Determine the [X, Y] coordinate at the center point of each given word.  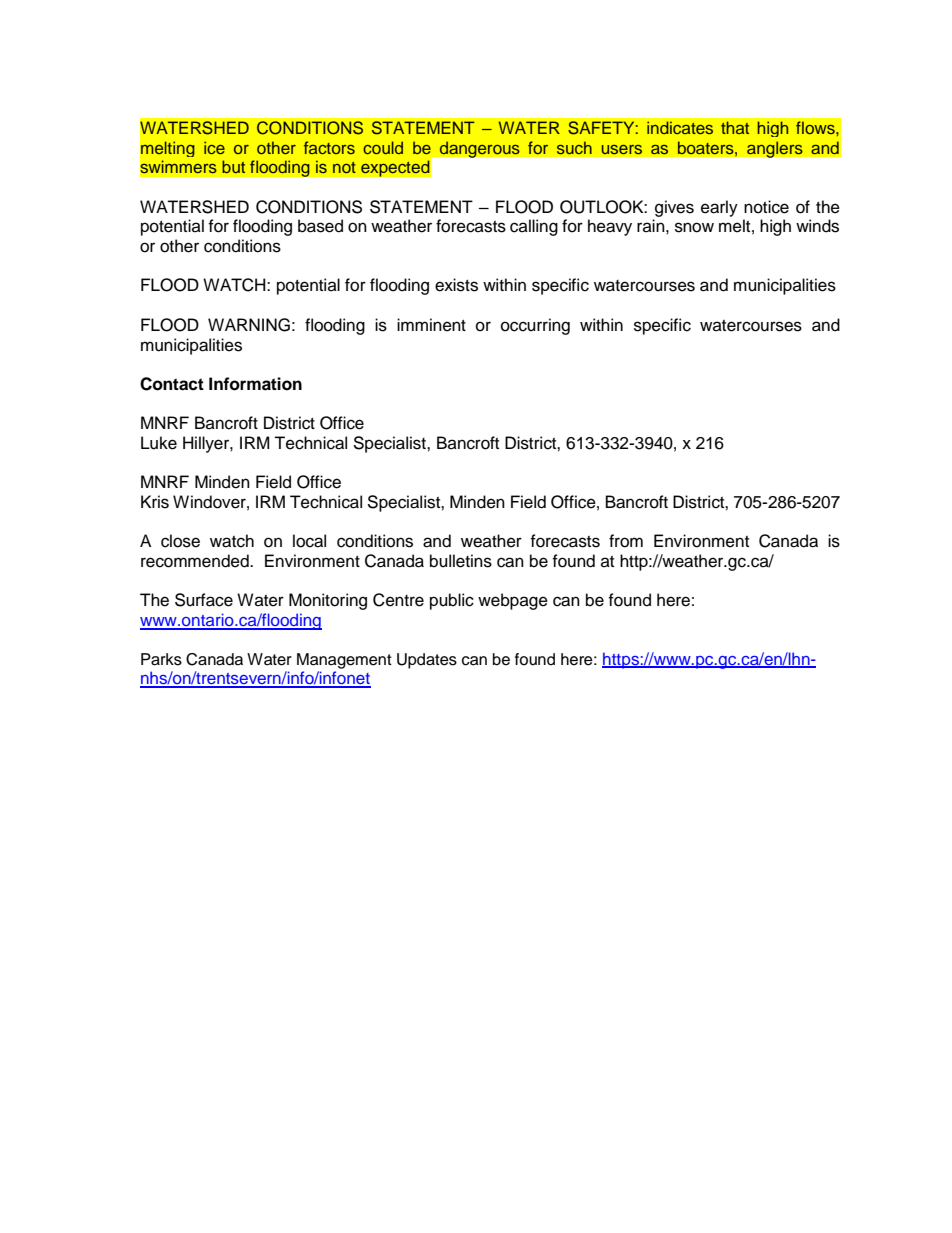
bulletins [461, 561]
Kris [155, 502]
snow [694, 227]
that [735, 127]
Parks [161, 659]
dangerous [479, 149]
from [626, 541]
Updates [427, 661]
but [233, 166]
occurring [535, 326]
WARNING [249, 325]
